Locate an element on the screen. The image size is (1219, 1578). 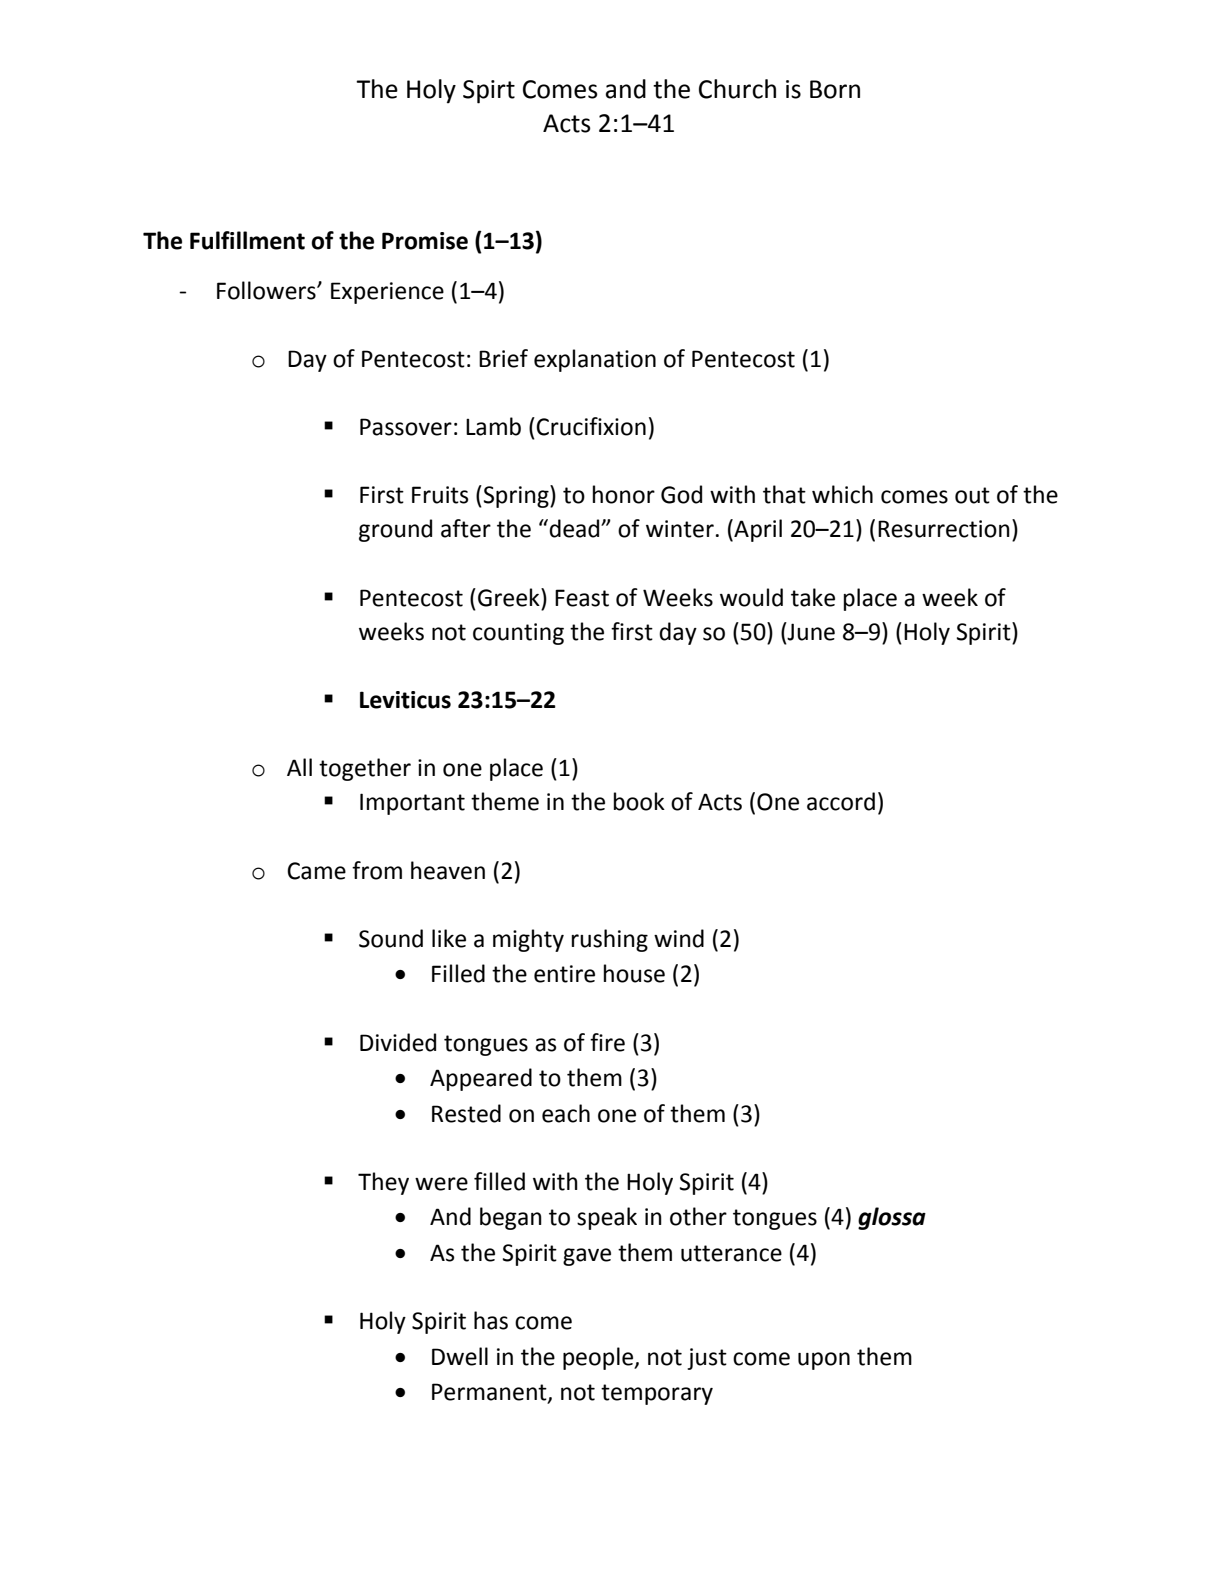
accord is located at coordinates (841, 801).
